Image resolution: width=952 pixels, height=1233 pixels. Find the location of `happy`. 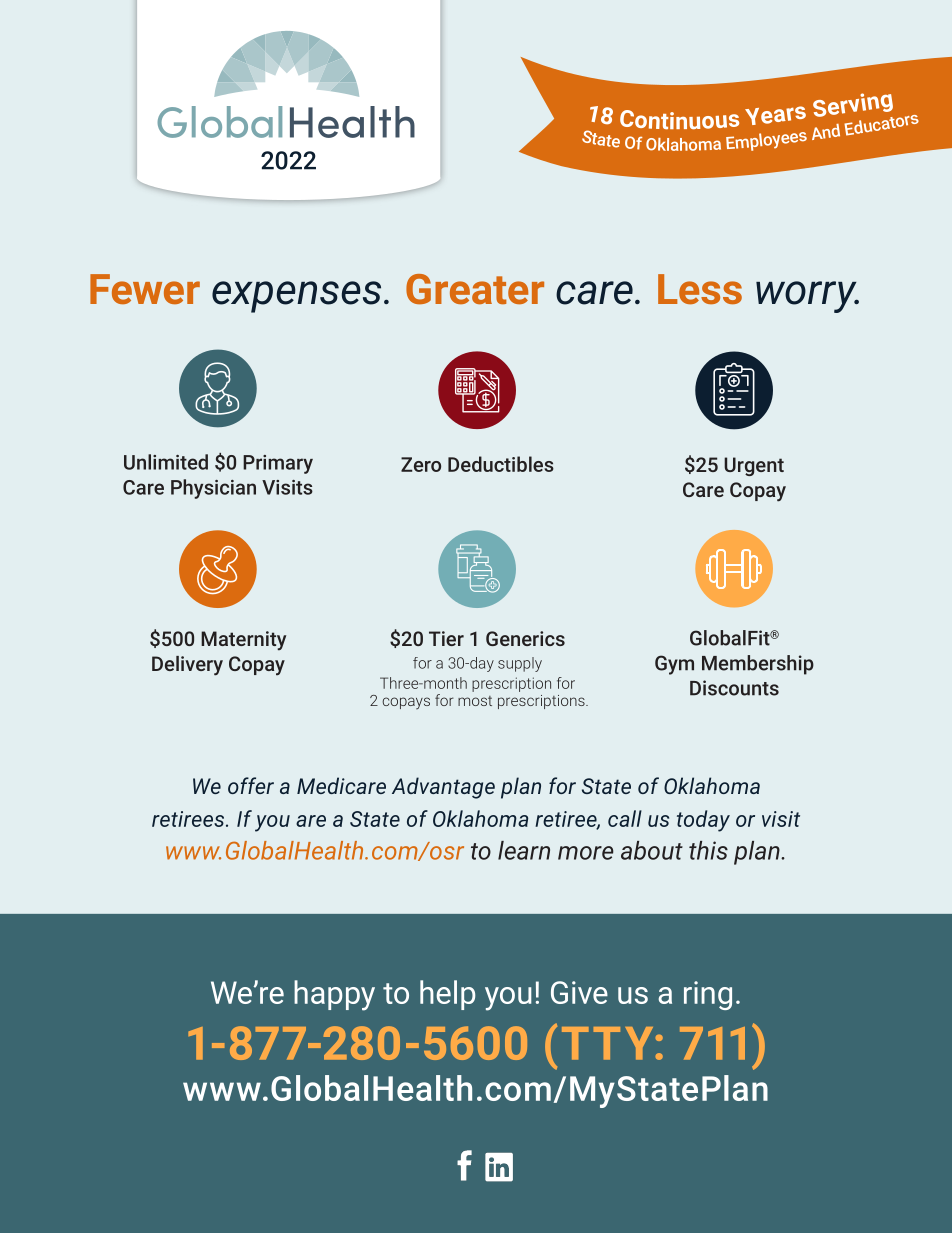

happy is located at coordinates (334, 995).
